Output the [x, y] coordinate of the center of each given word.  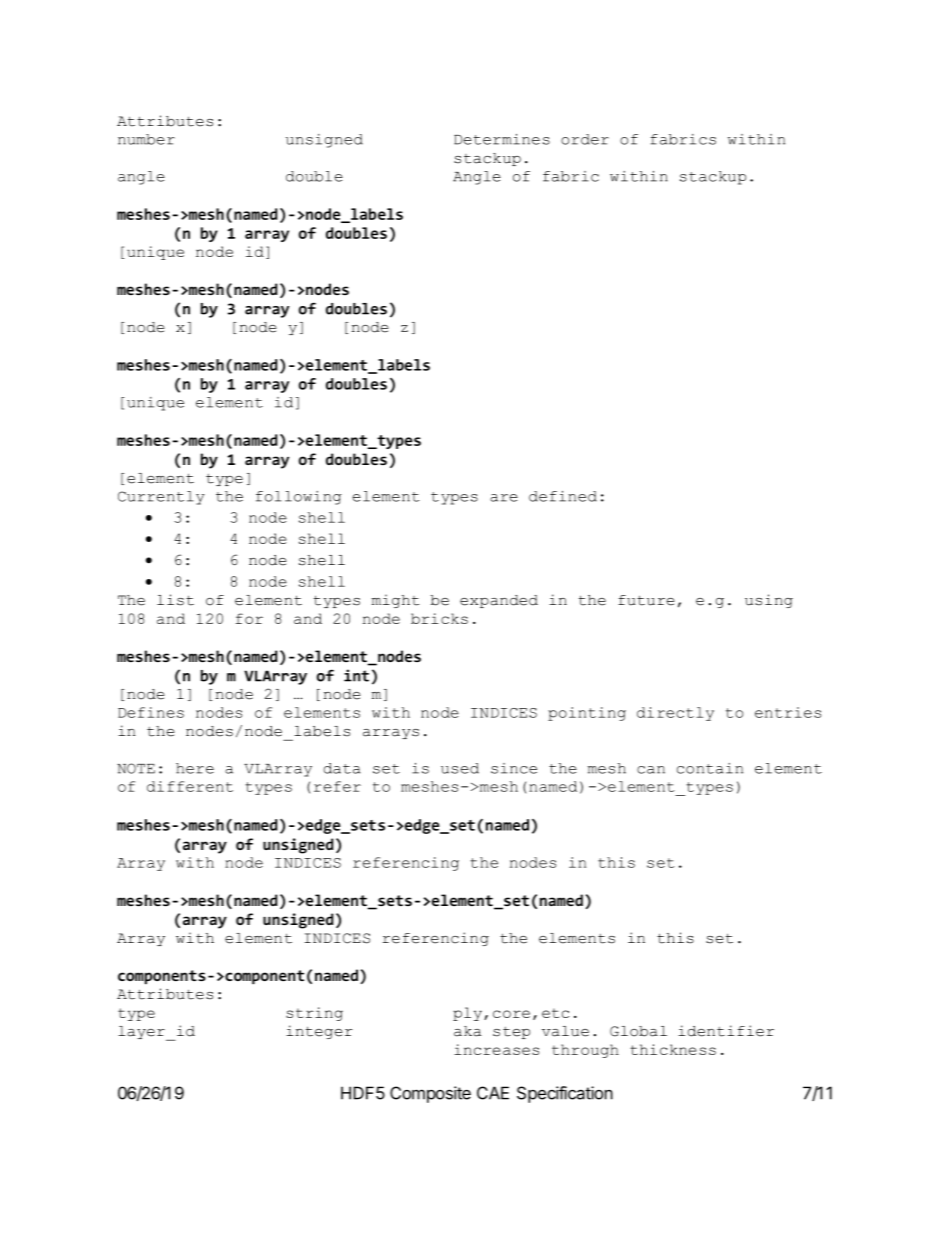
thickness [673, 1049]
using [769, 601]
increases [496, 1049]
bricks [439, 618]
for [249, 618]
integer [319, 1032]
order [585, 139]
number [146, 139]
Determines [502, 139]
